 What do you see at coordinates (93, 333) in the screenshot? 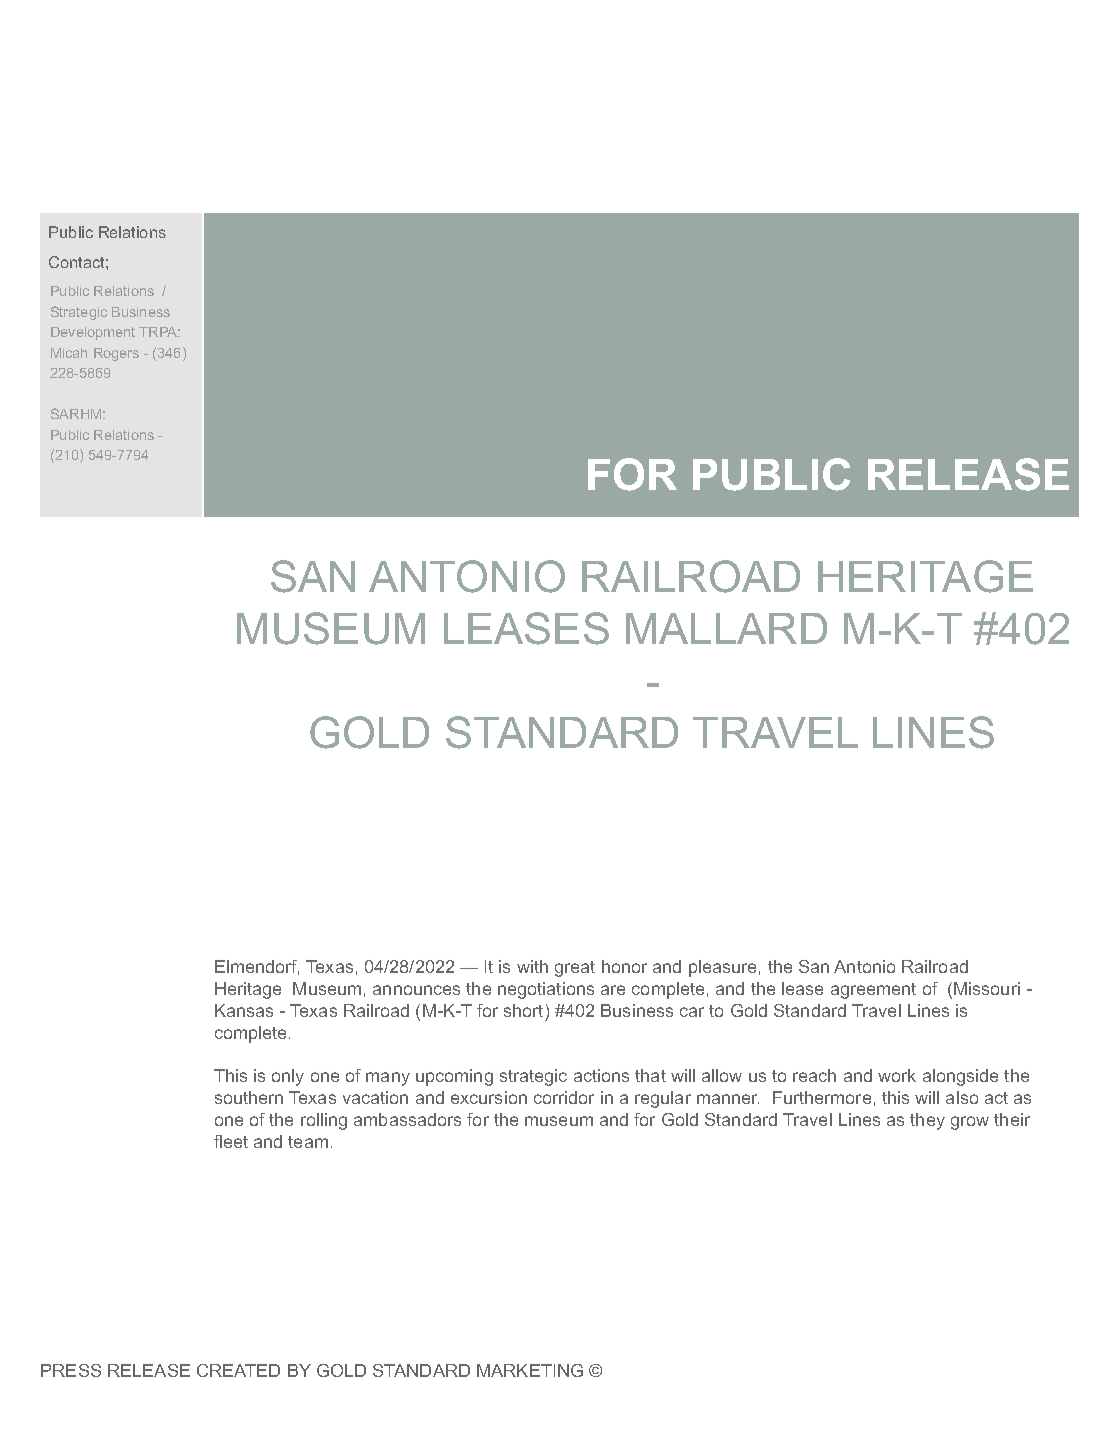
I see `Development` at bounding box center [93, 333].
